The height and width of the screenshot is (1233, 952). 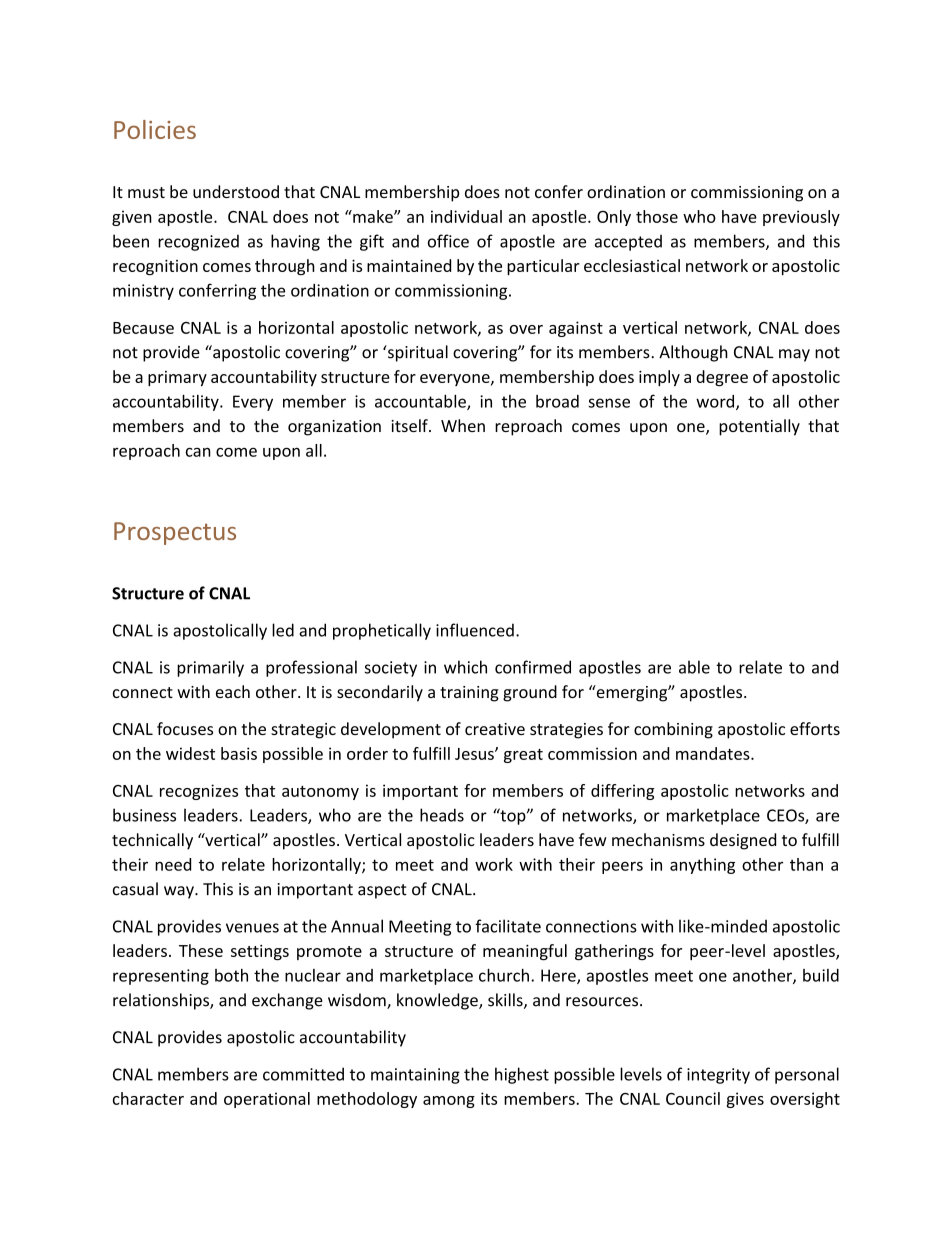 I want to click on understood, so click(x=236, y=191).
